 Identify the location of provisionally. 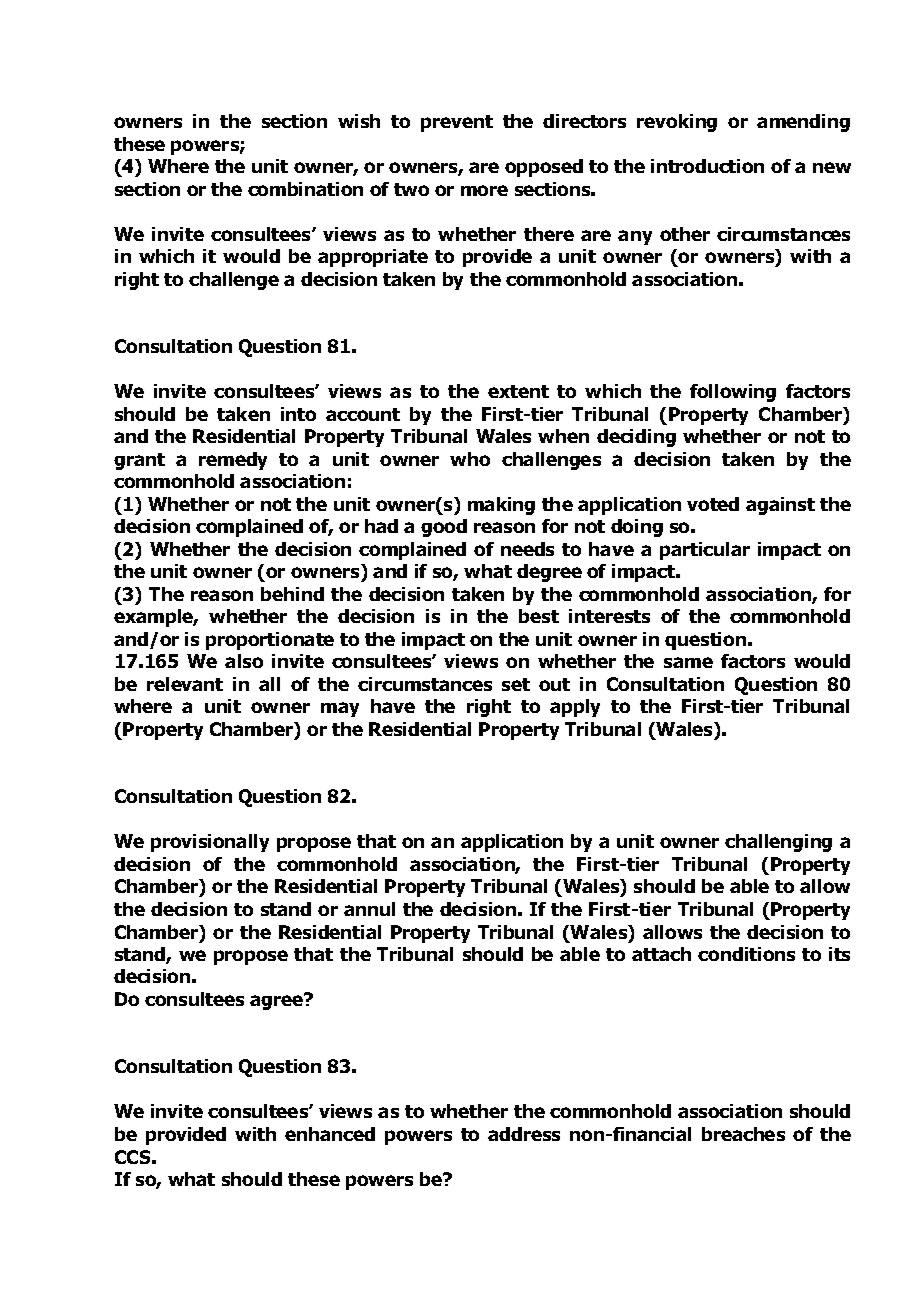
(210, 843).
